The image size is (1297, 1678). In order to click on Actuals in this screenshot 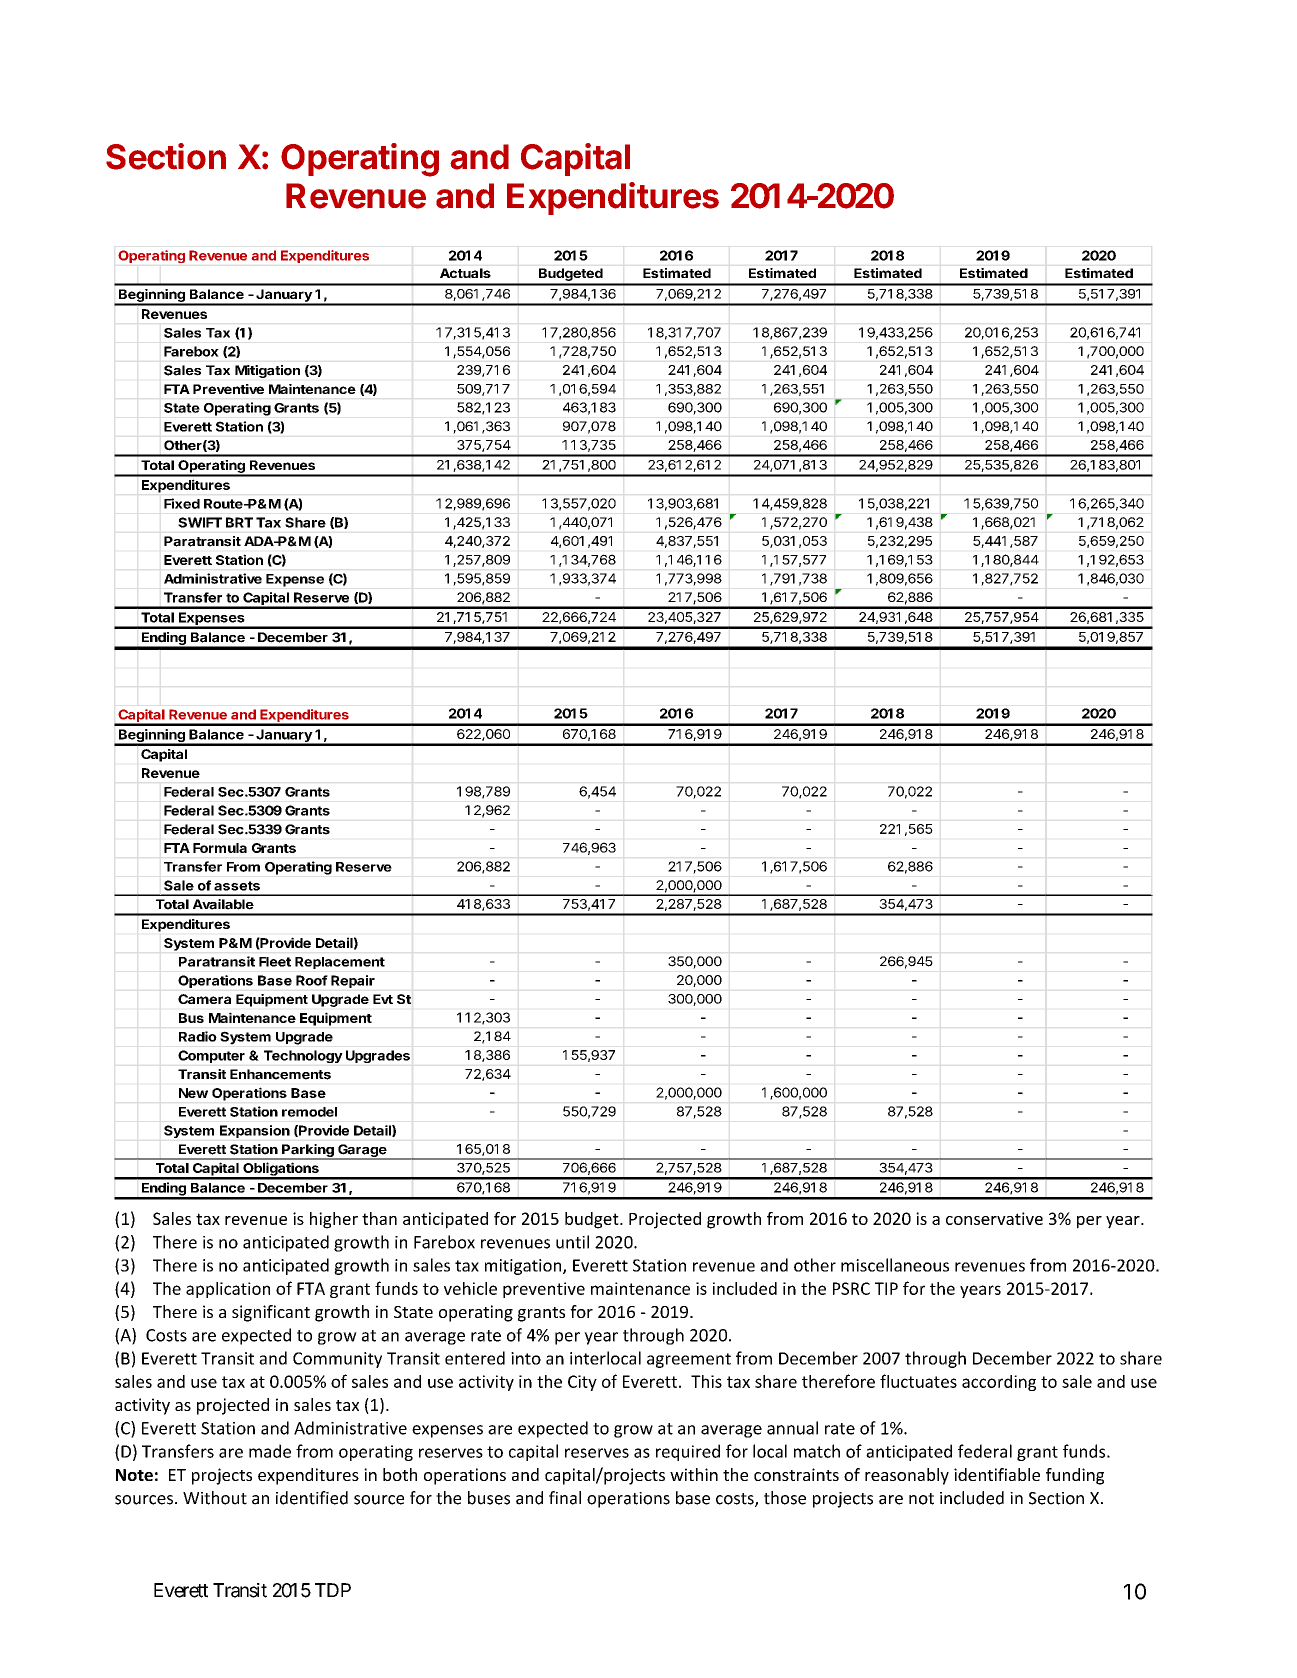, I will do `click(465, 273)`.
